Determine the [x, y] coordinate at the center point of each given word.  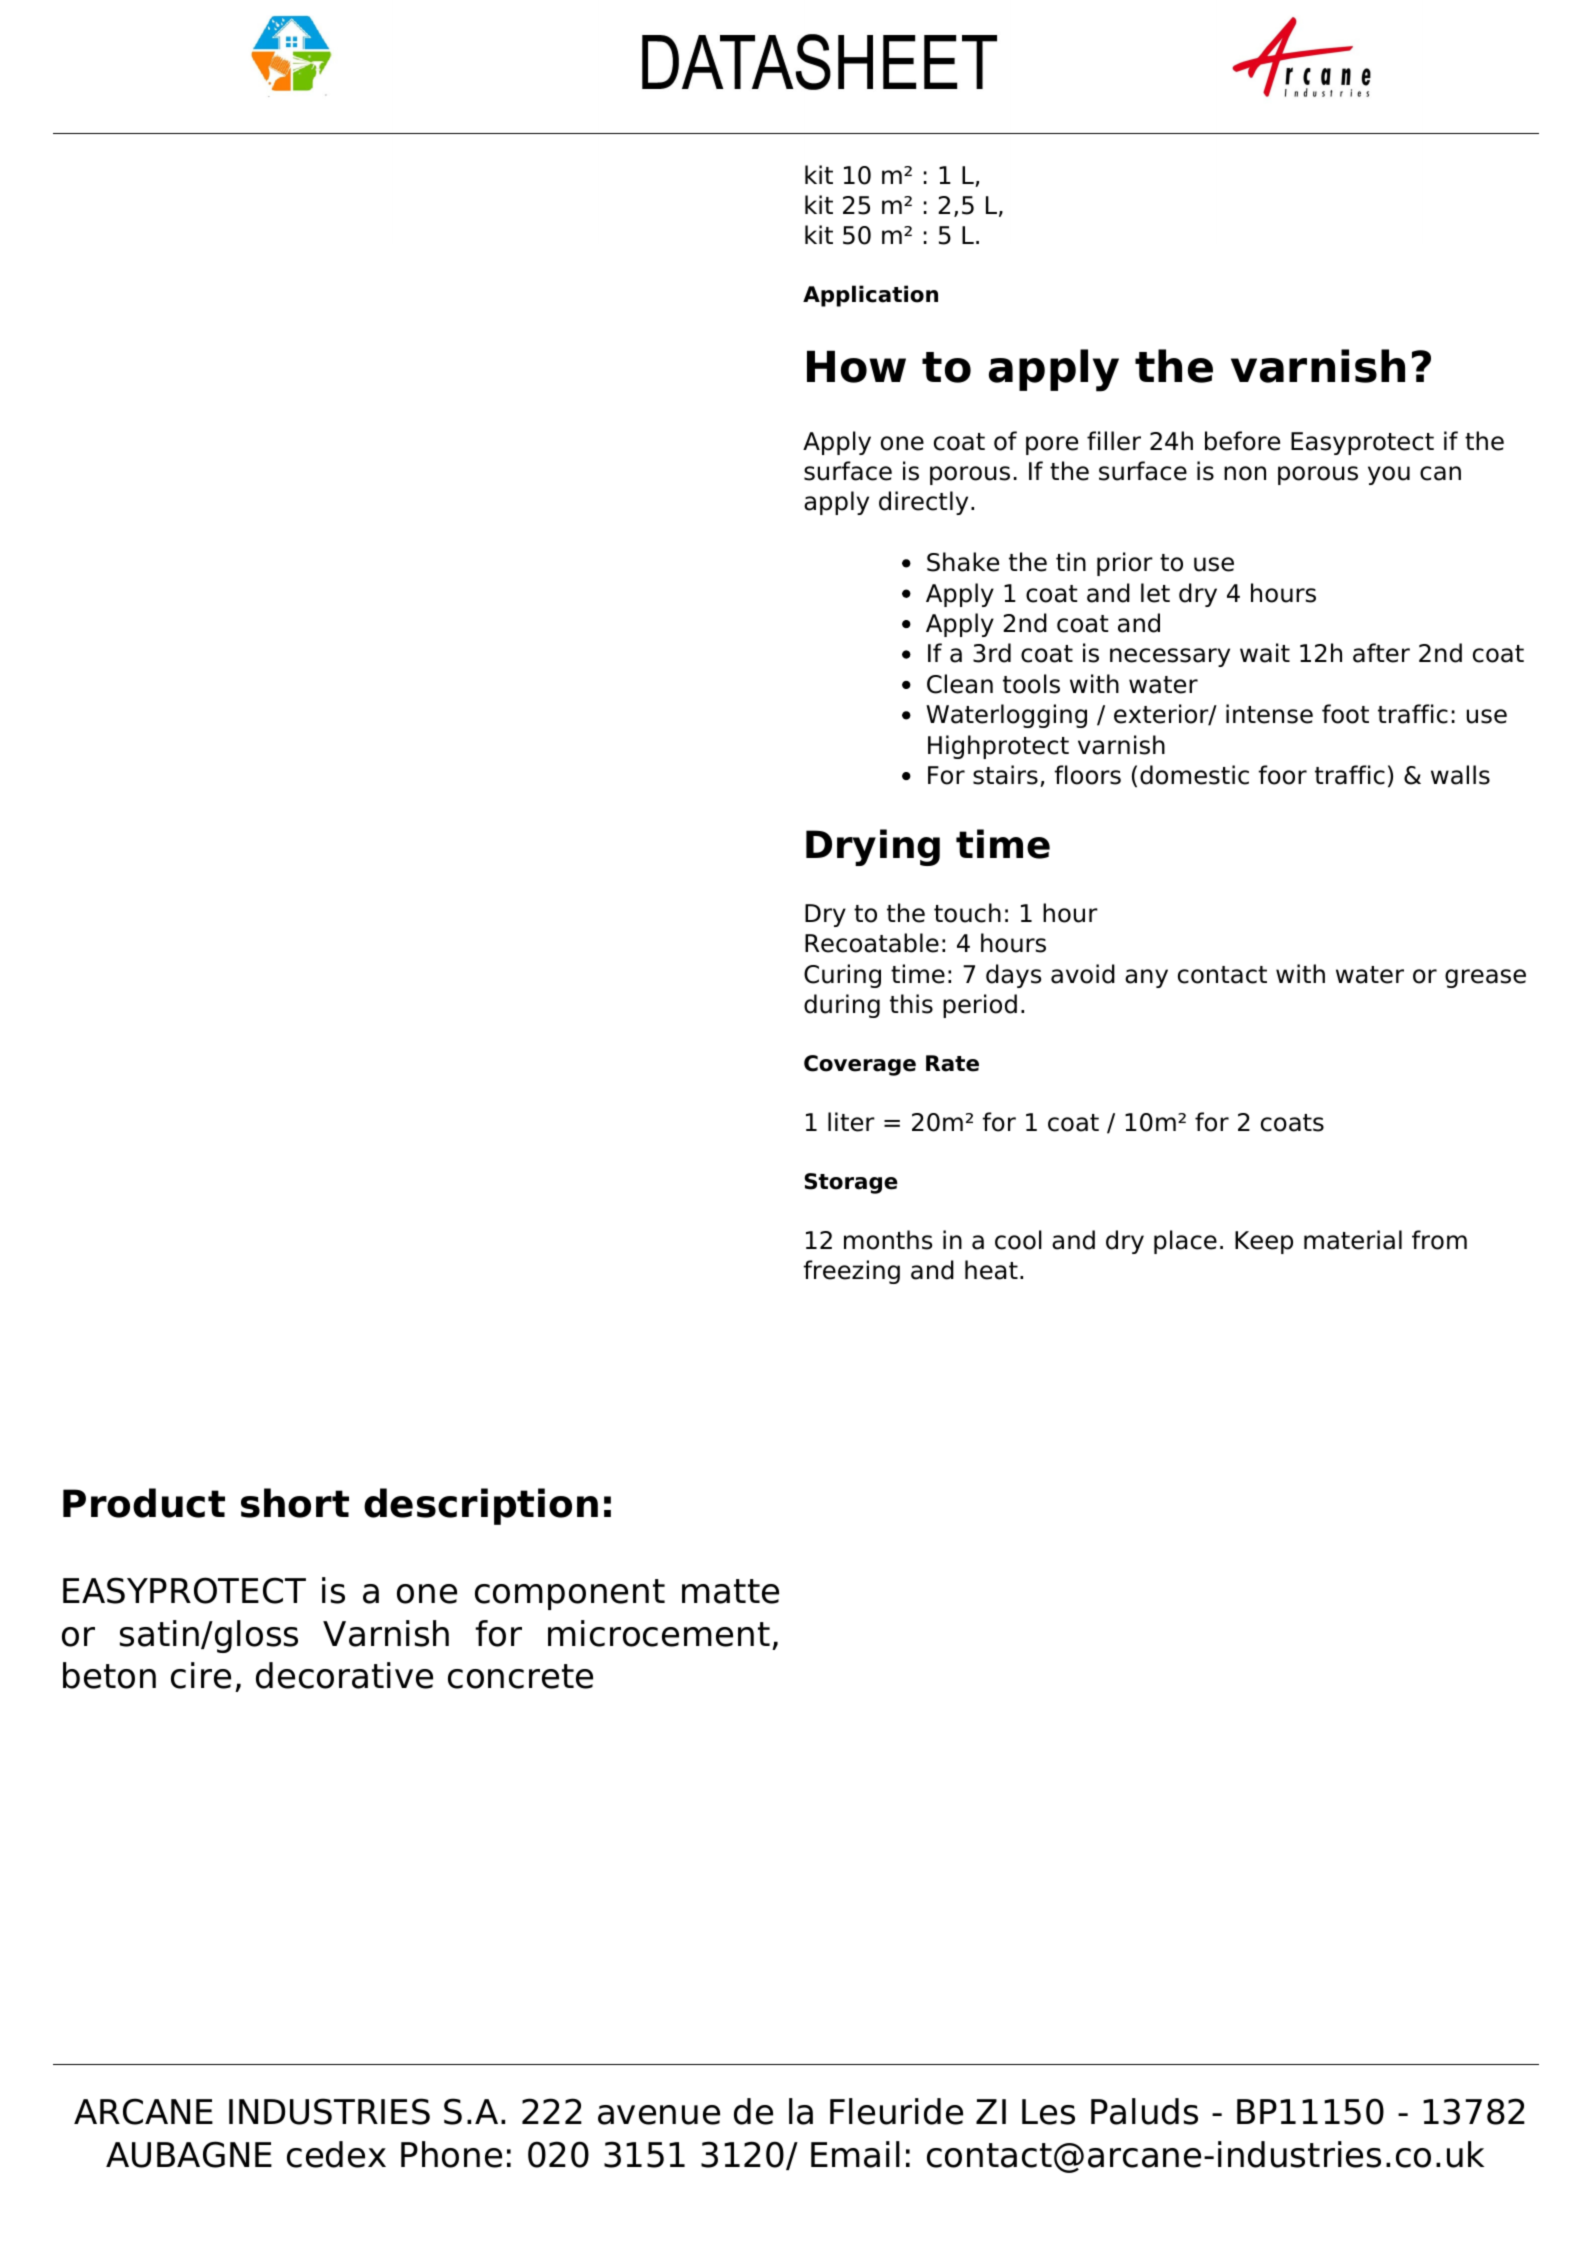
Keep [1264, 1242]
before [1242, 441]
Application [870, 296]
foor [1282, 775]
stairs [1005, 775]
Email [855, 2154]
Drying [873, 847]
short [295, 1503]
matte [730, 1591]
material [1353, 1240]
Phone [451, 2154]
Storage [851, 1183]
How [856, 366]
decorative [344, 1675]
